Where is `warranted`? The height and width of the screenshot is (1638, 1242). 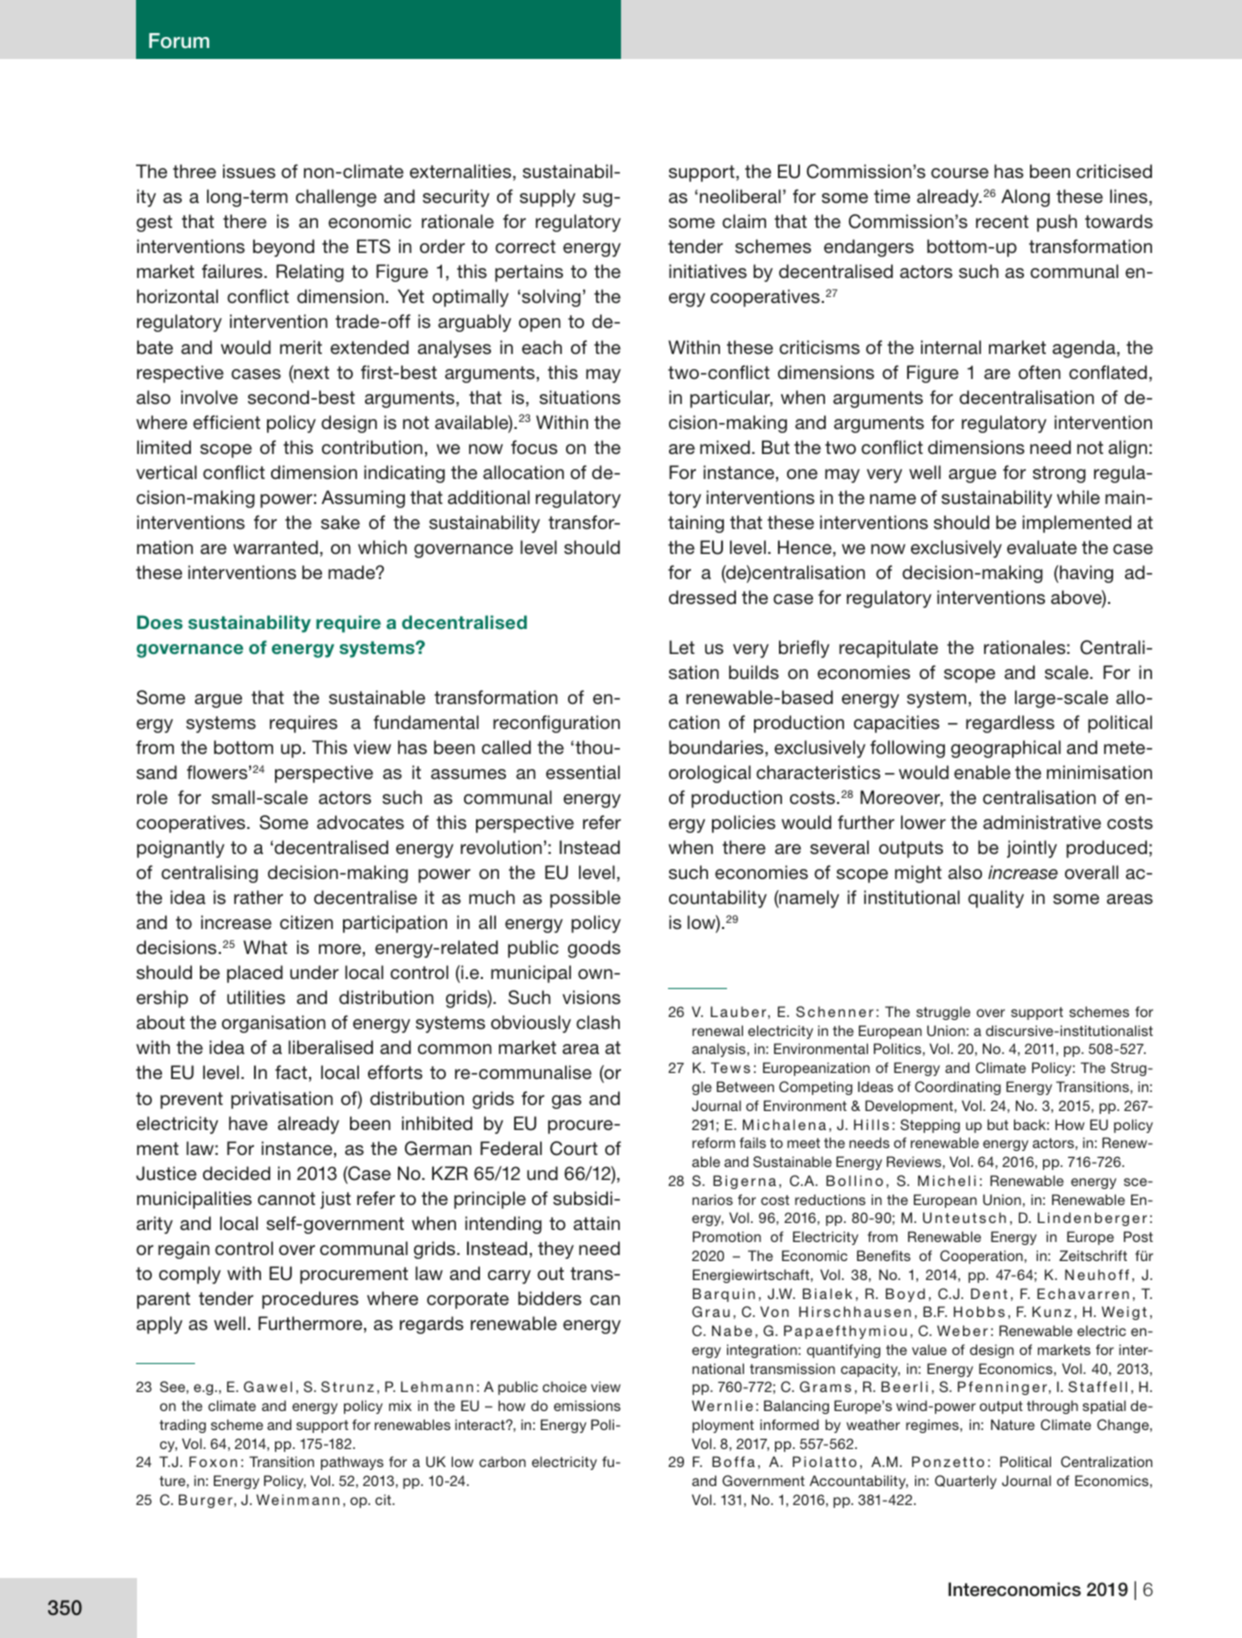
warranted is located at coordinates (275, 547).
